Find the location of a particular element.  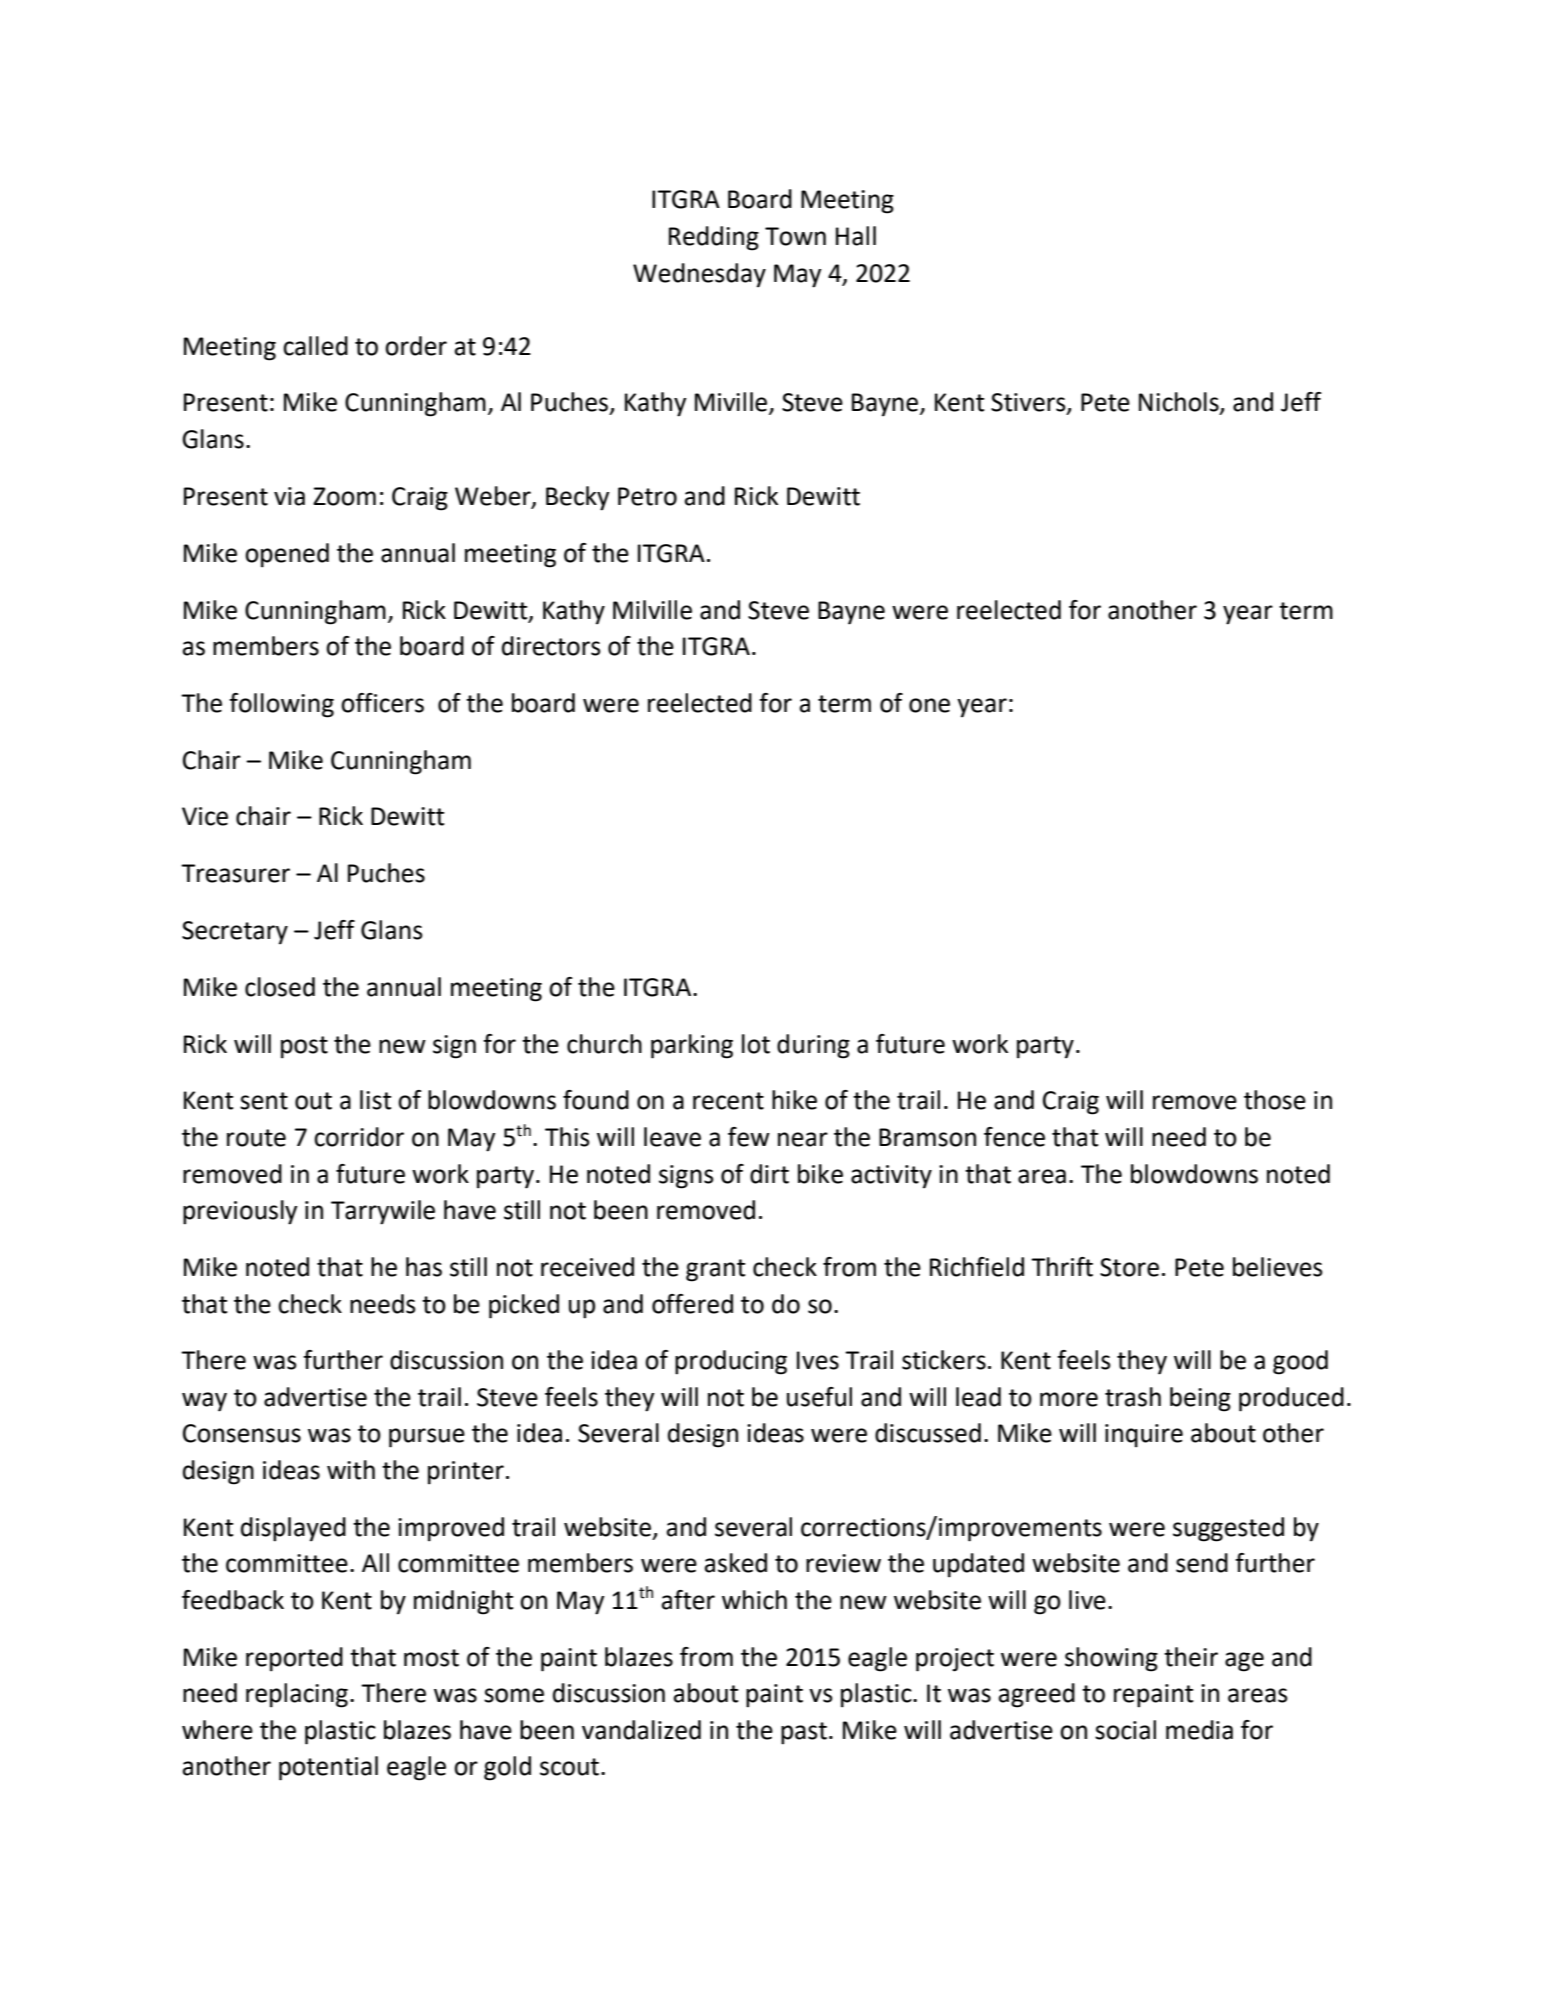

called is located at coordinates (315, 346).
